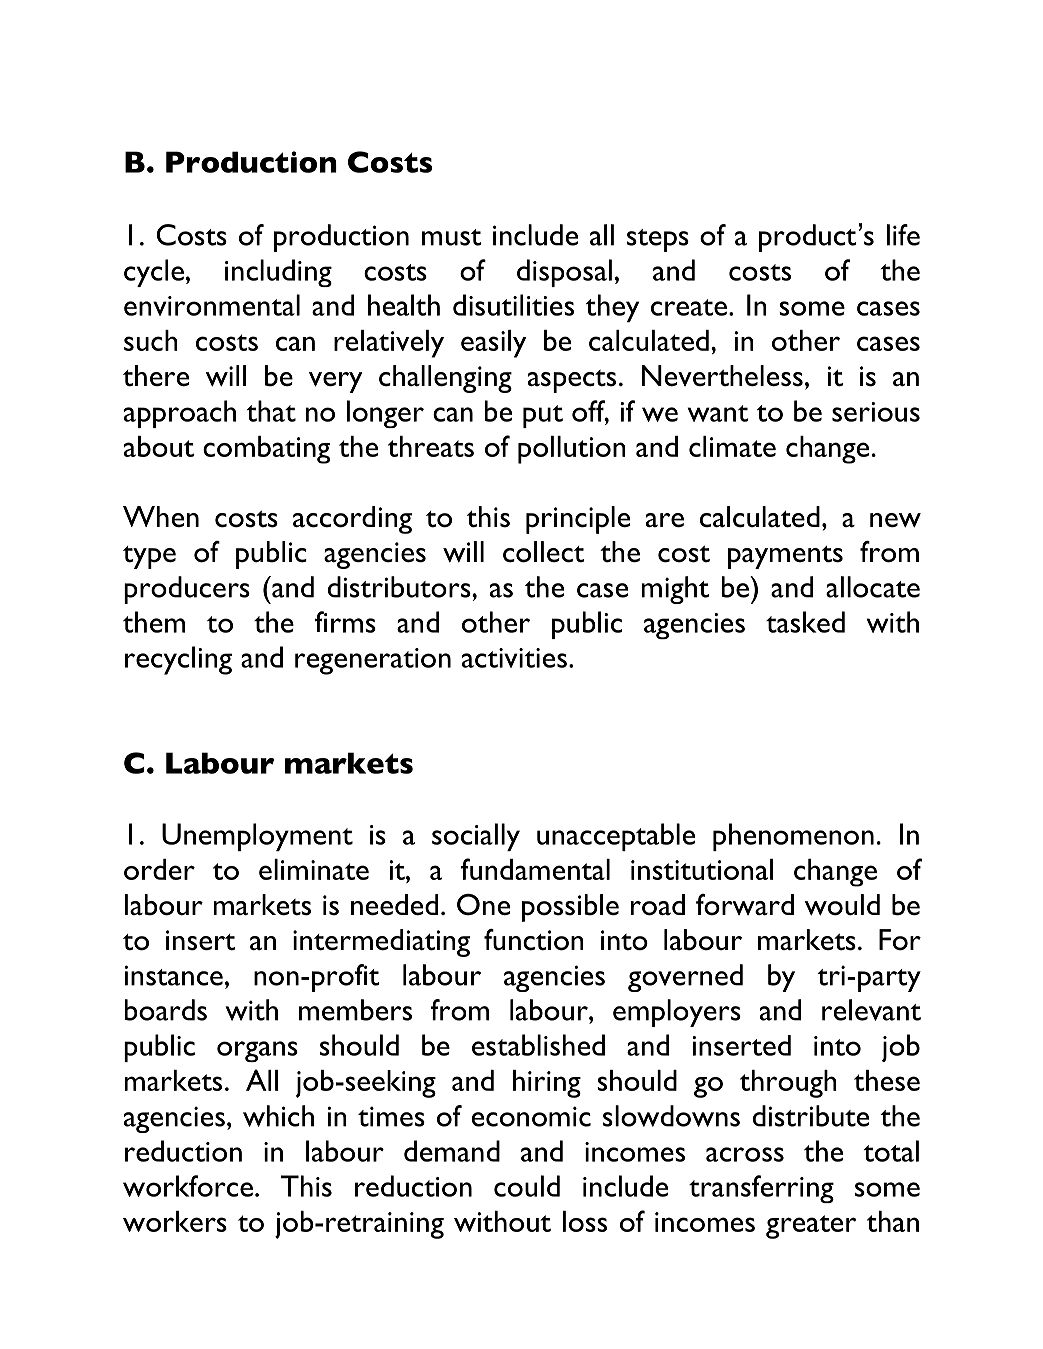 The height and width of the screenshot is (1349, 1043). I want to click on including, so click(278, 273).
